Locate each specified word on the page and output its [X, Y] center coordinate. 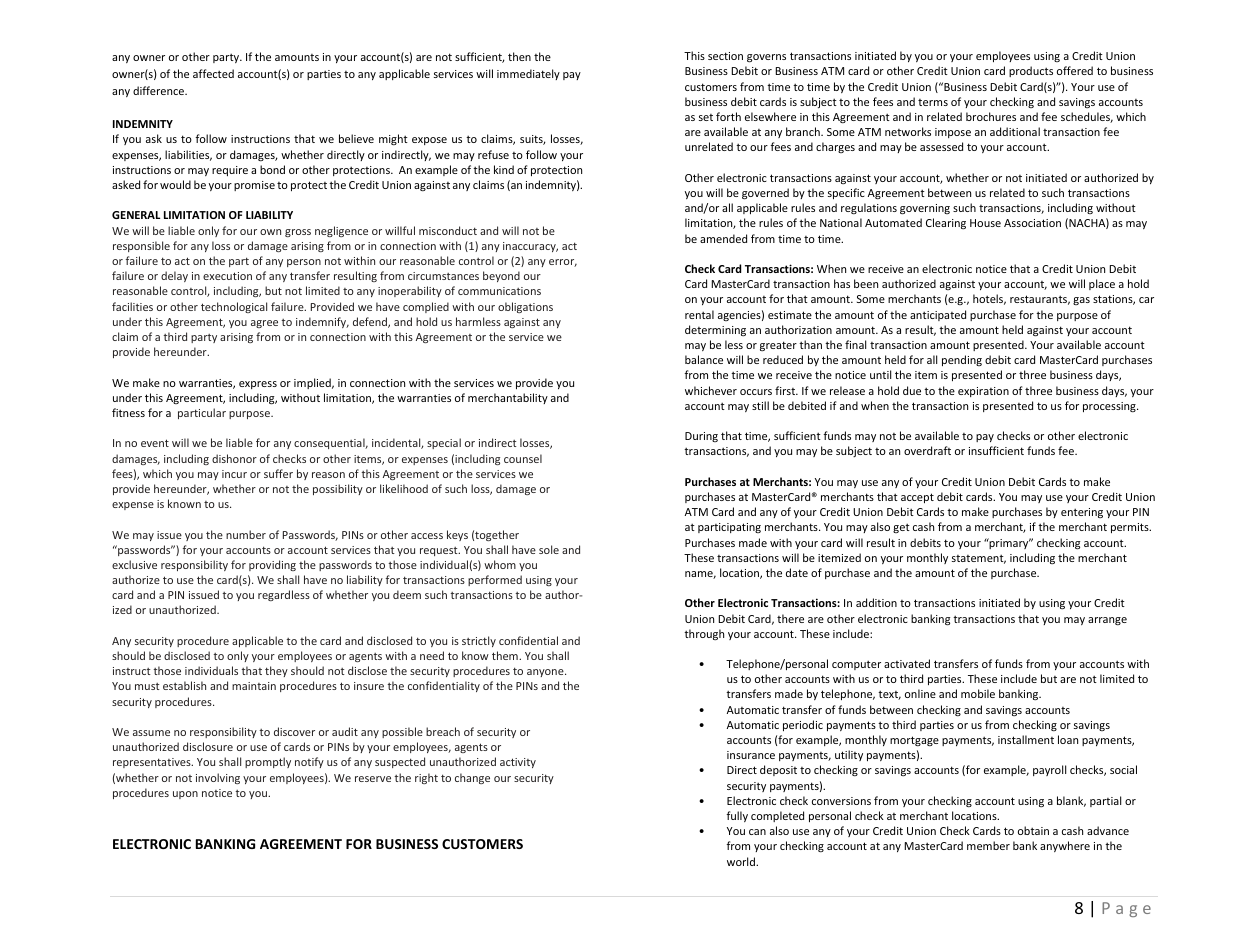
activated [907, 663]
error [563, 263]
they [276, 671]
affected [213, 73]
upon [185, 795]
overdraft [927, 450]
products [1031, 71]
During [701, 437]
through [704, 634]
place [1102, 284]
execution [227, 276]
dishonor [234, 458]
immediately [528, 74]
